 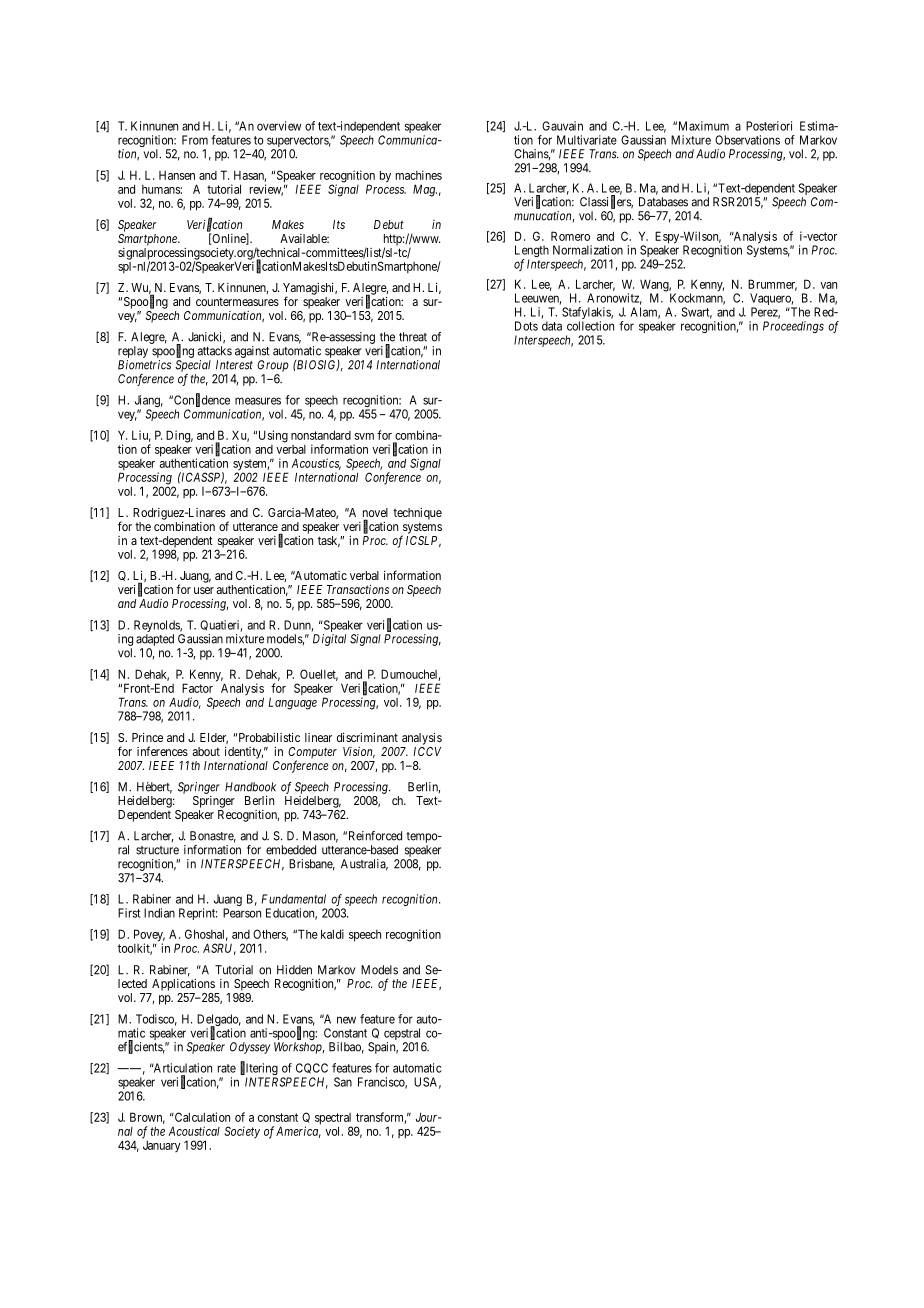 What do you see at coordinates (346, 1020) in the screenshot?
I see `new` at bounding box center [346, 1020].
